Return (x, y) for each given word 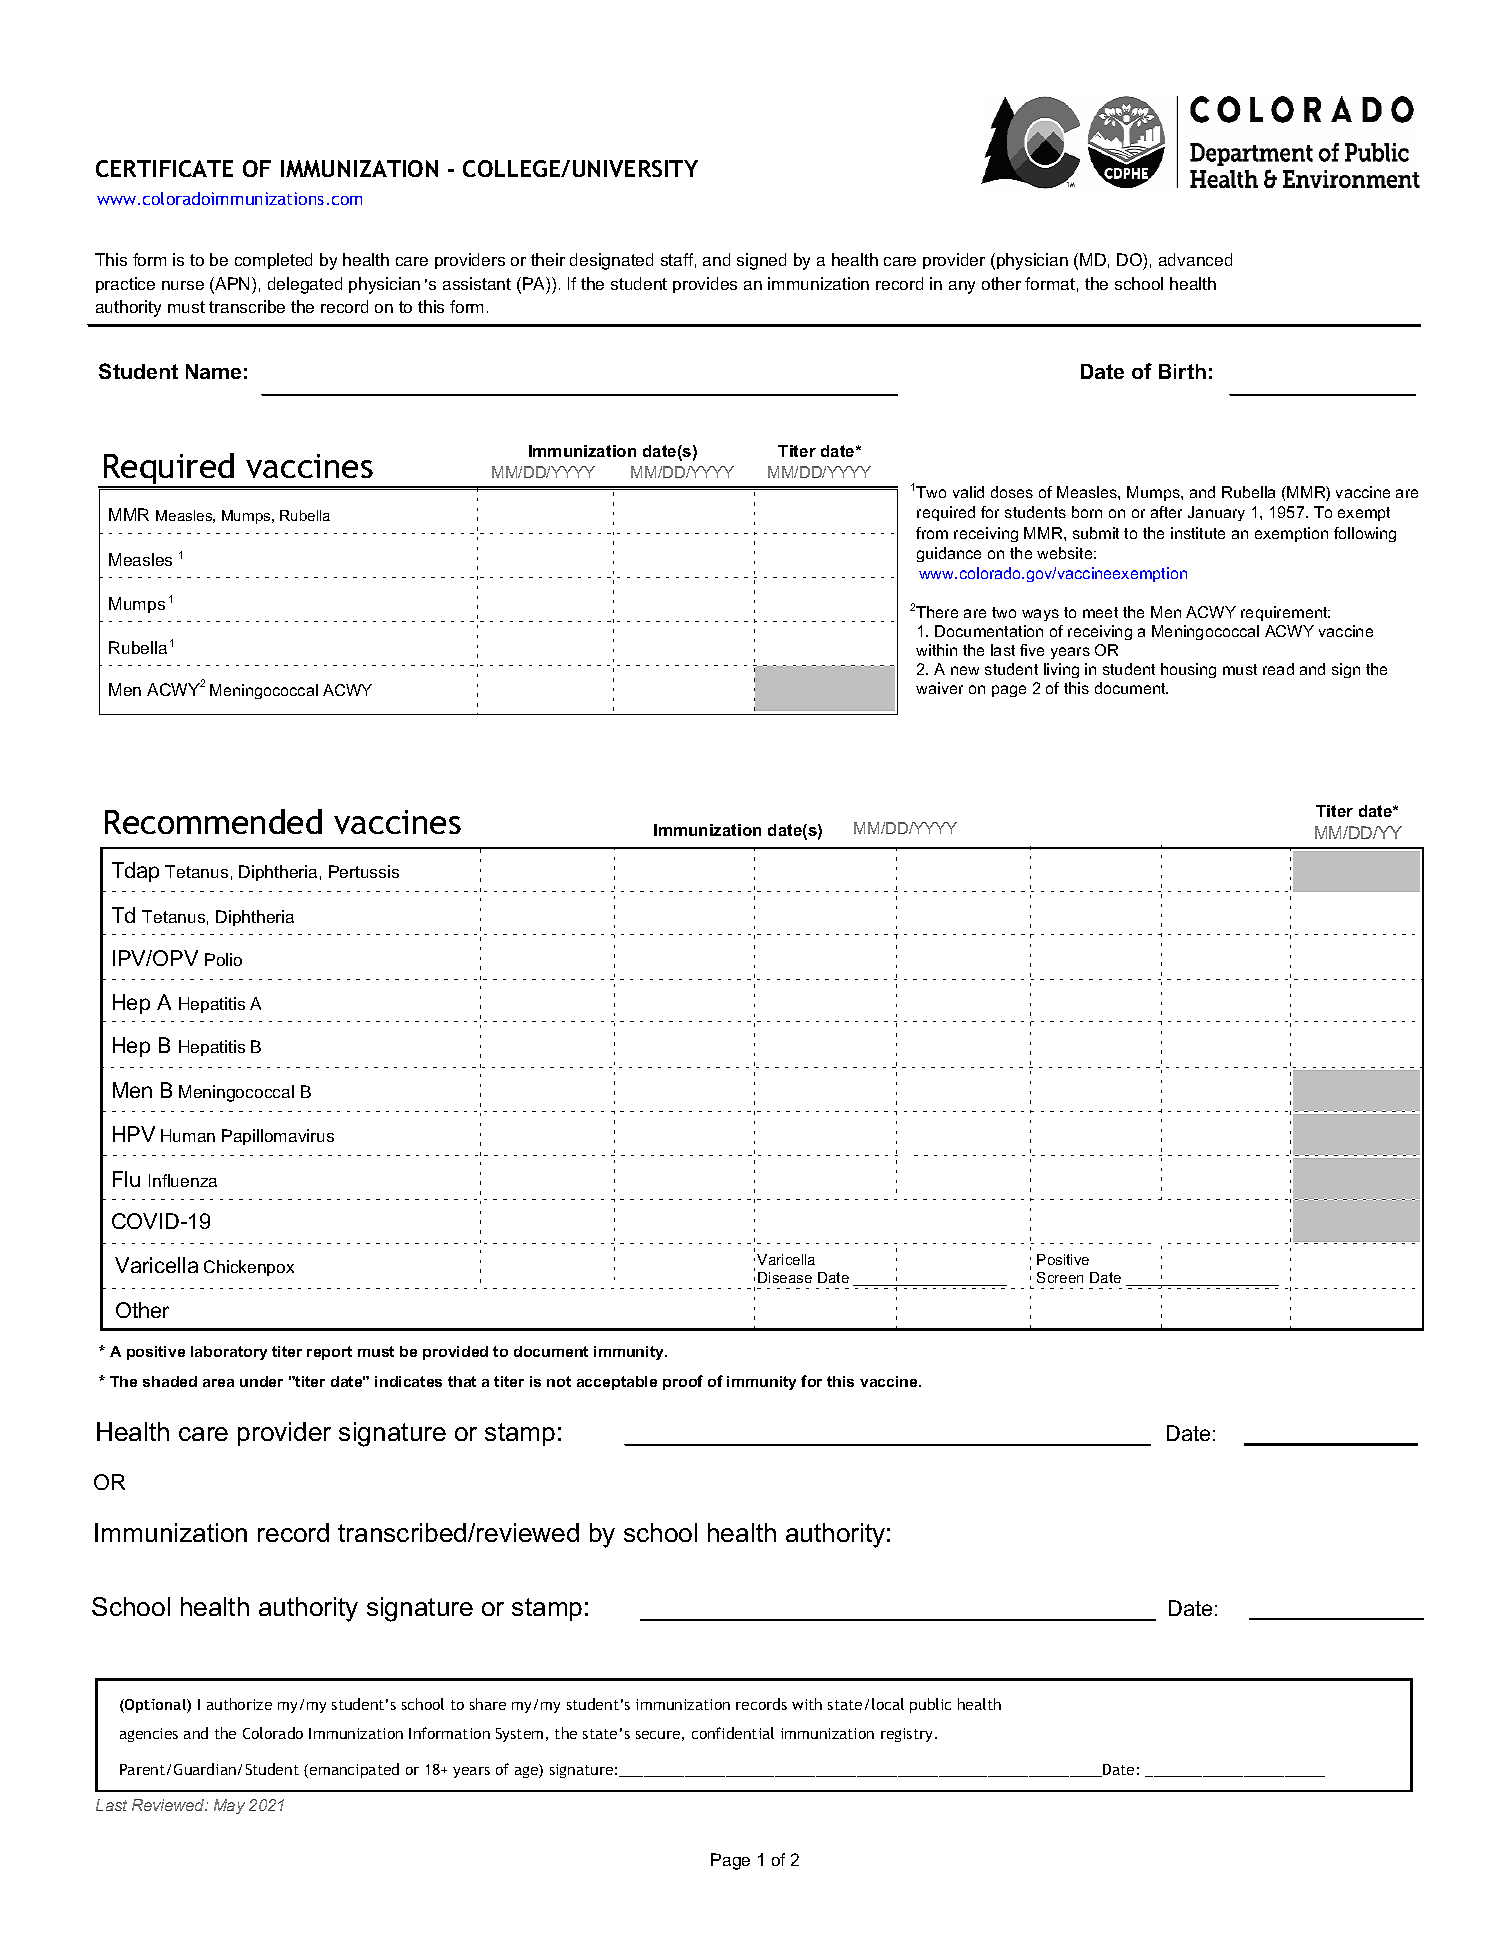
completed (273, 261)
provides (705, 285)
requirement (1285, 613)
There (937, 612)
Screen (1060, 1277)
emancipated (354, 1770)
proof (683, 1382)
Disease (785, 1277)
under (261, 1381)
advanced (1195, 259)
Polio (223, 959)
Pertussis (364, 871)
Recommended (213, 821)
